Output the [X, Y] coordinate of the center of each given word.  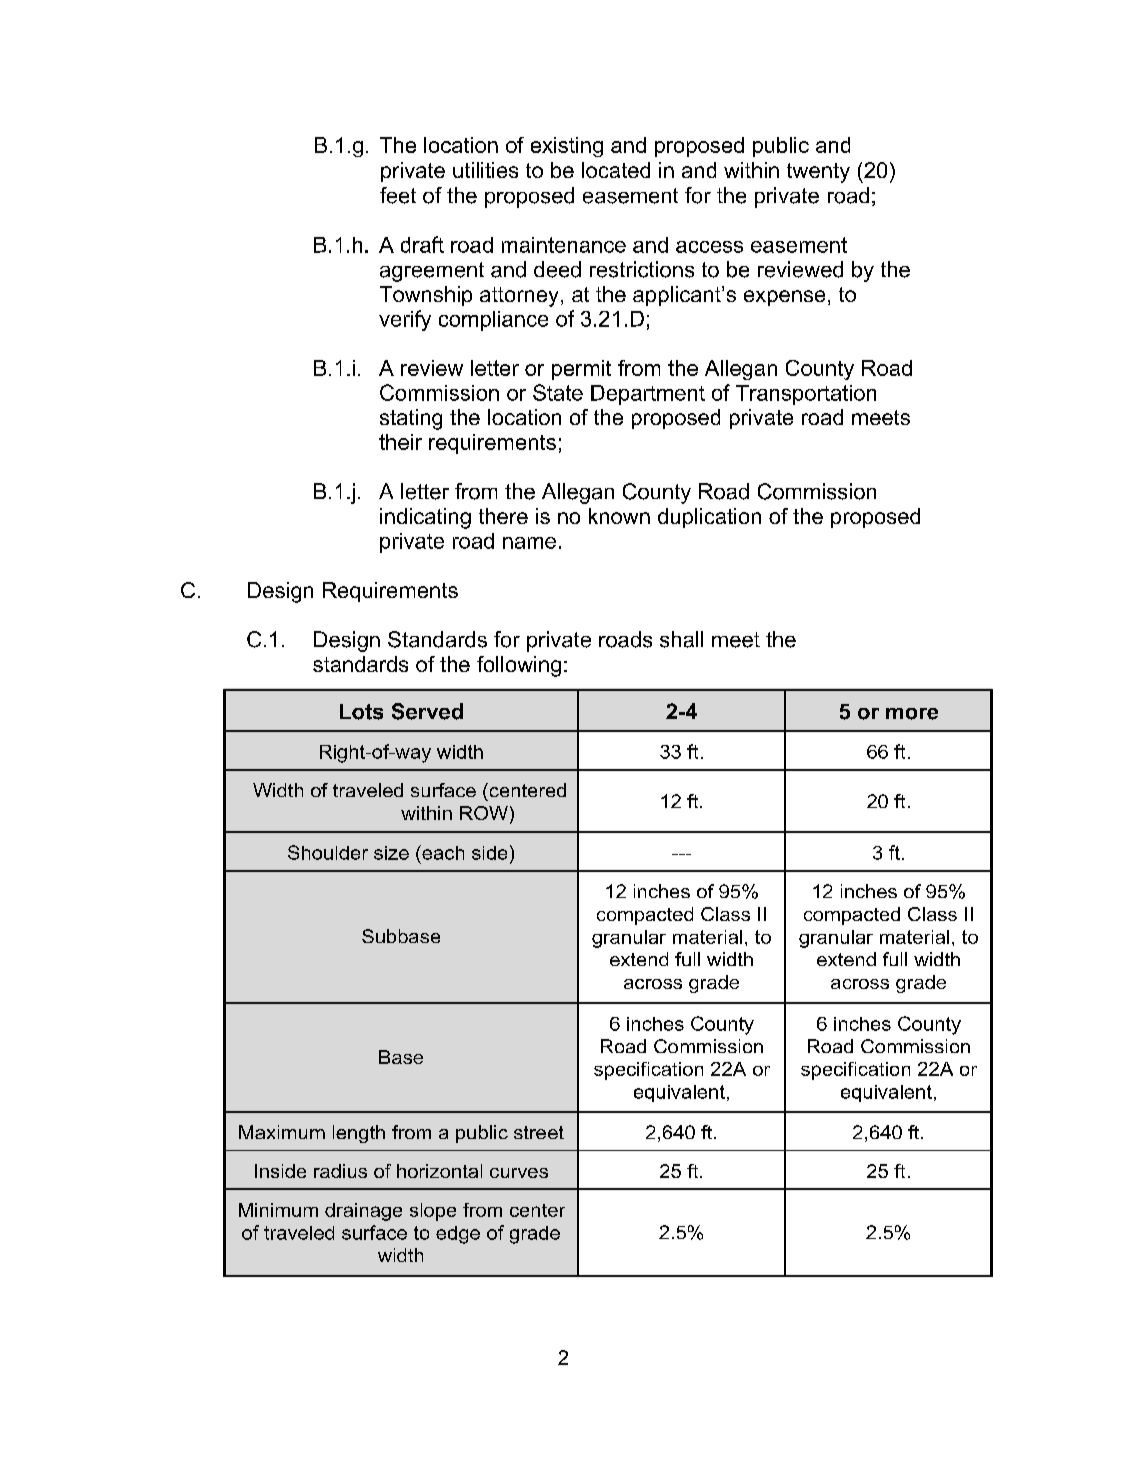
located [616, 170]
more [912, 714]
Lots [361, 712]
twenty [818, 173]
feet [398, 195]
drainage [363, 1212]
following [519, 666]
